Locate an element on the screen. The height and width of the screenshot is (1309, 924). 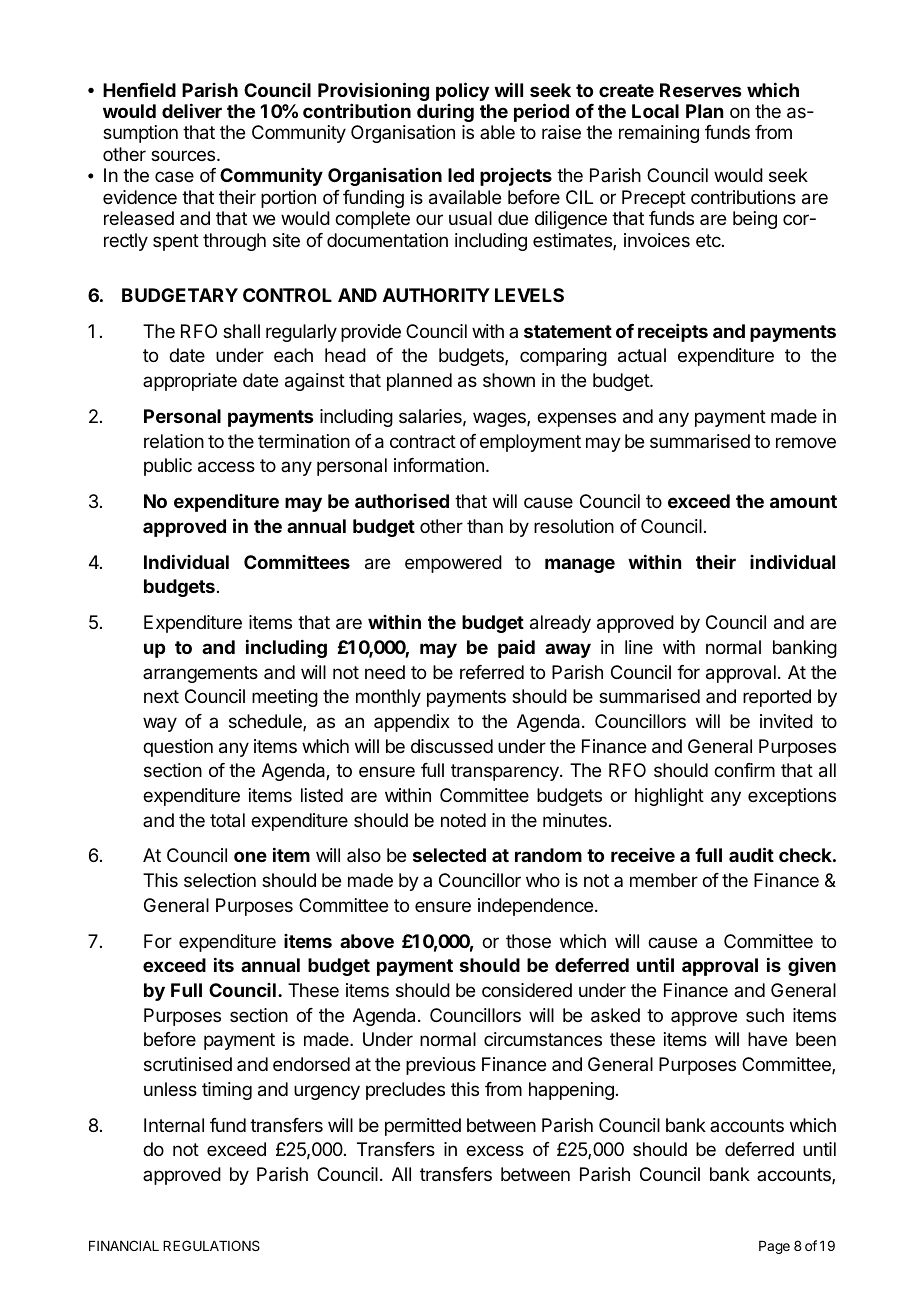
those is located at coordinates (528, 941).
